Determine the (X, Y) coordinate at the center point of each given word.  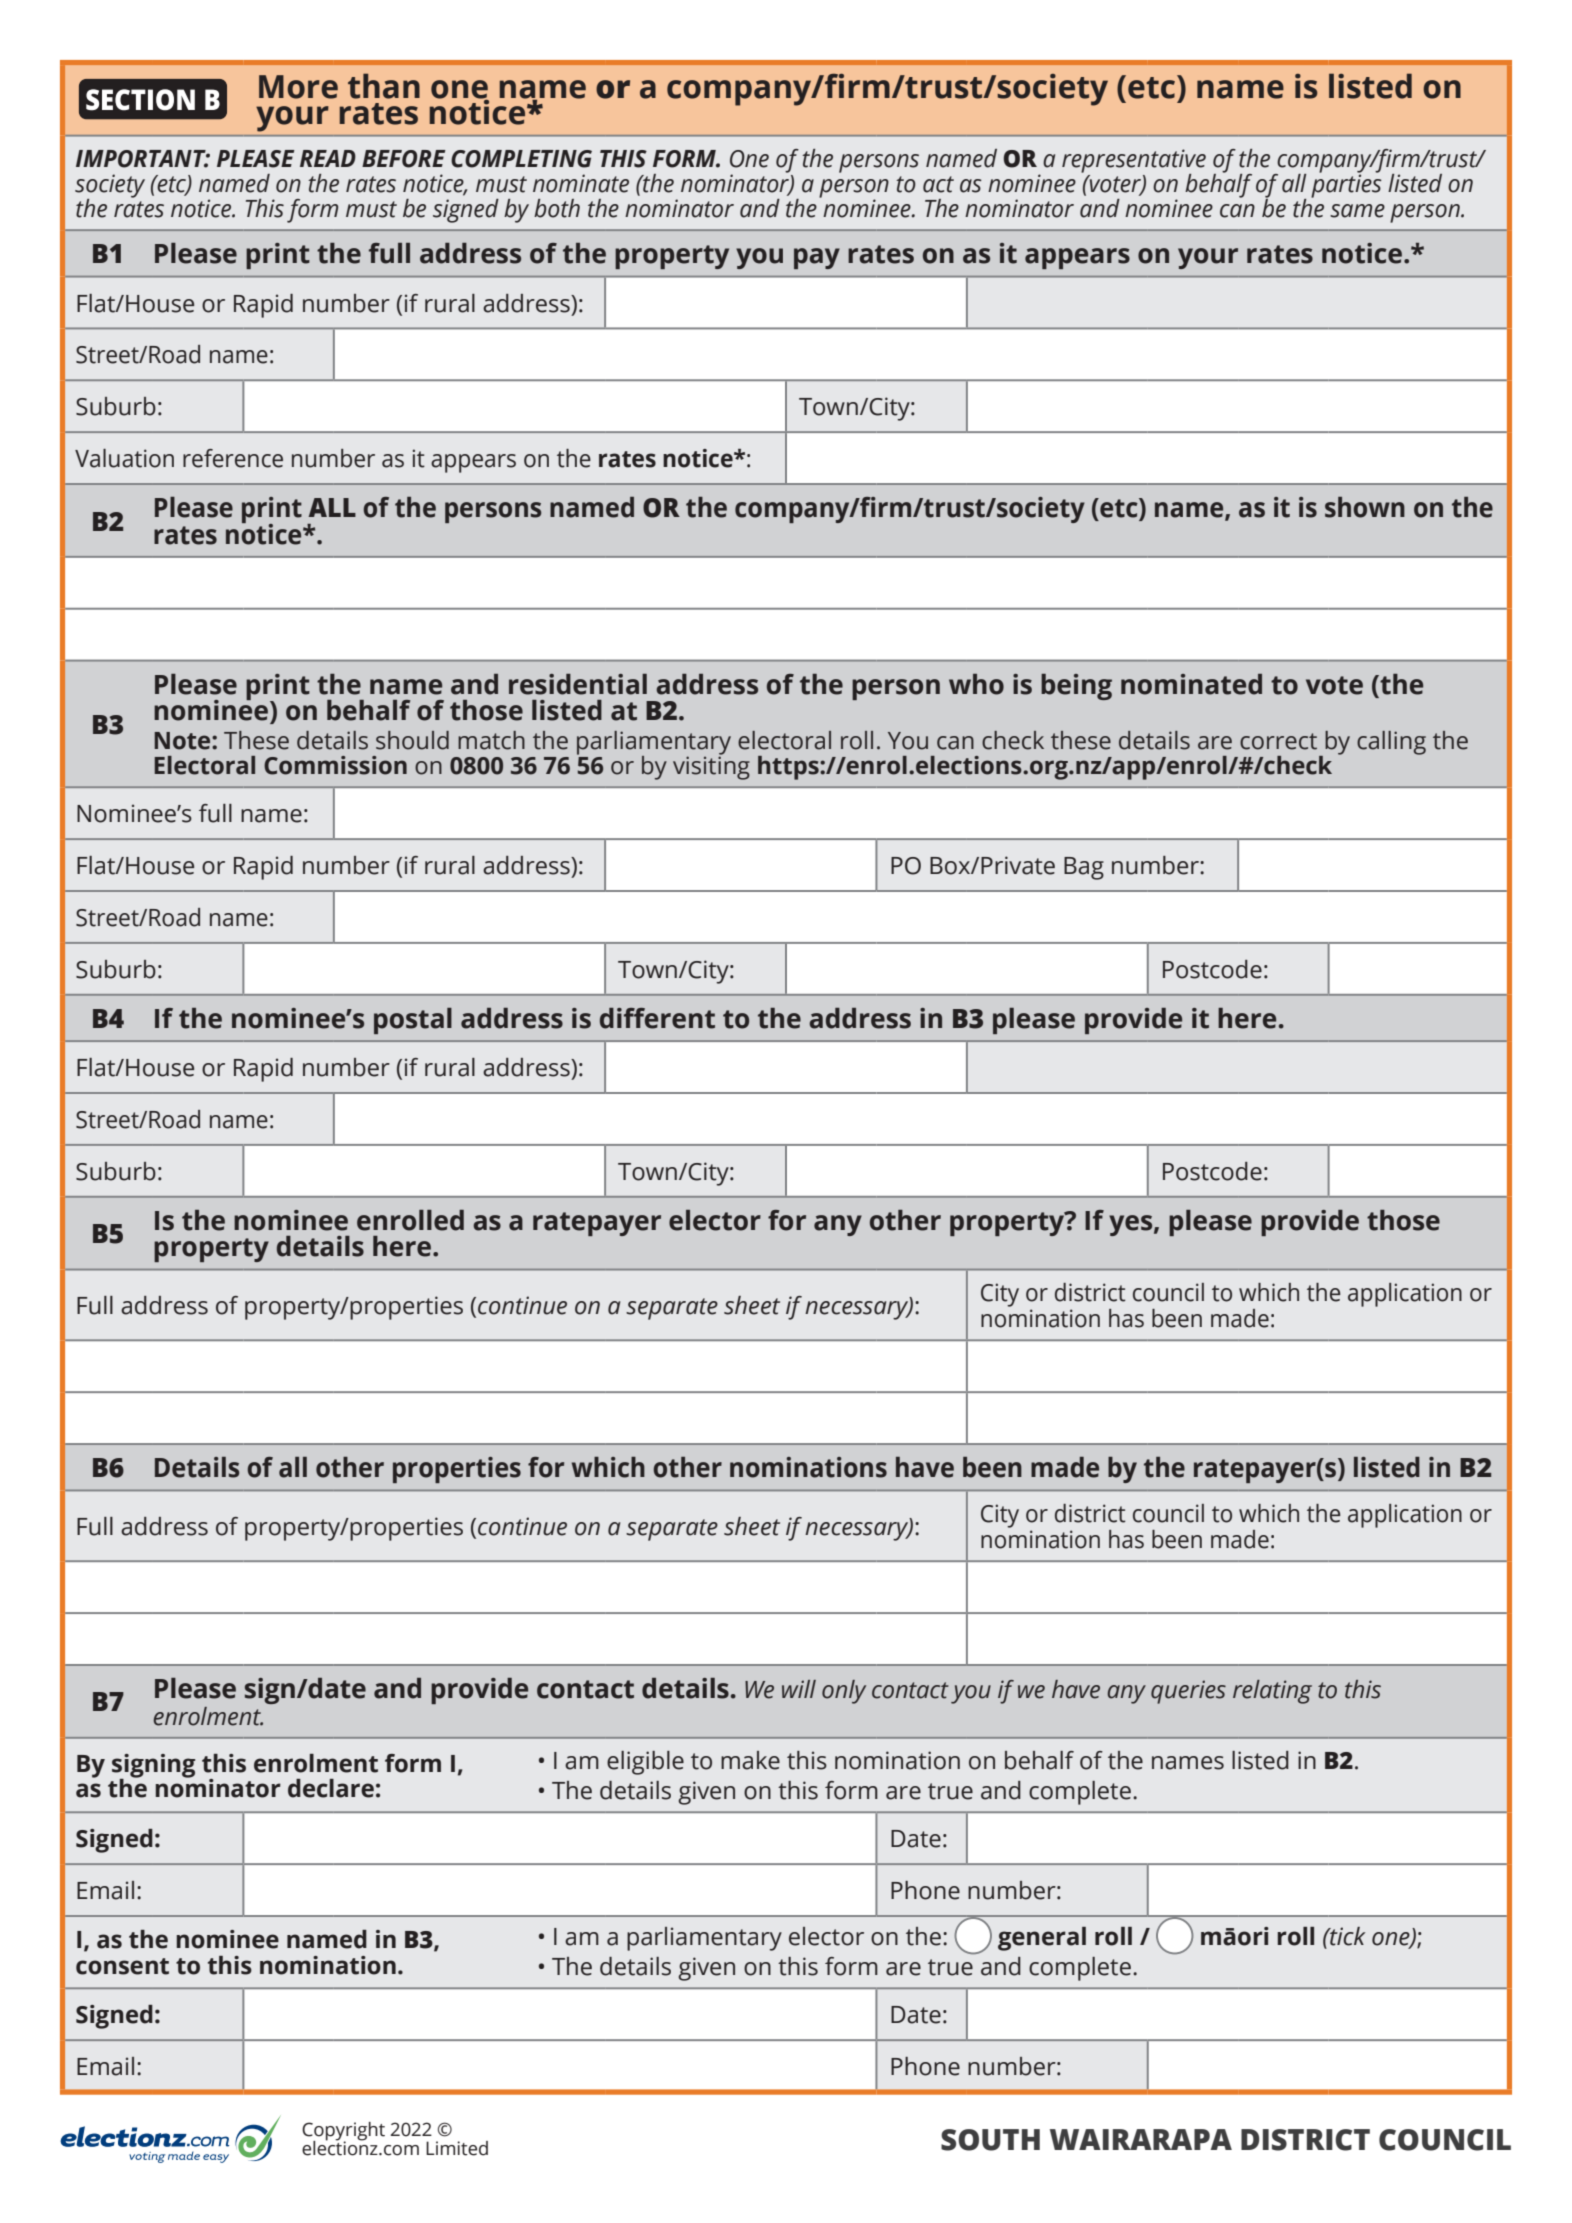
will (799, 1689)
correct (1278, 741)
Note (183, 741)
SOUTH (990, 2140)
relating (1272, 1692)
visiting (711, 767)
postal (413, 1021)
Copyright (343, 2132)
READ (328, 158)
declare (331, 1788)
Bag (1084, 868)
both (557, 208)
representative (1134, 162)
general (1042, 1939)
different (657, 1018)
